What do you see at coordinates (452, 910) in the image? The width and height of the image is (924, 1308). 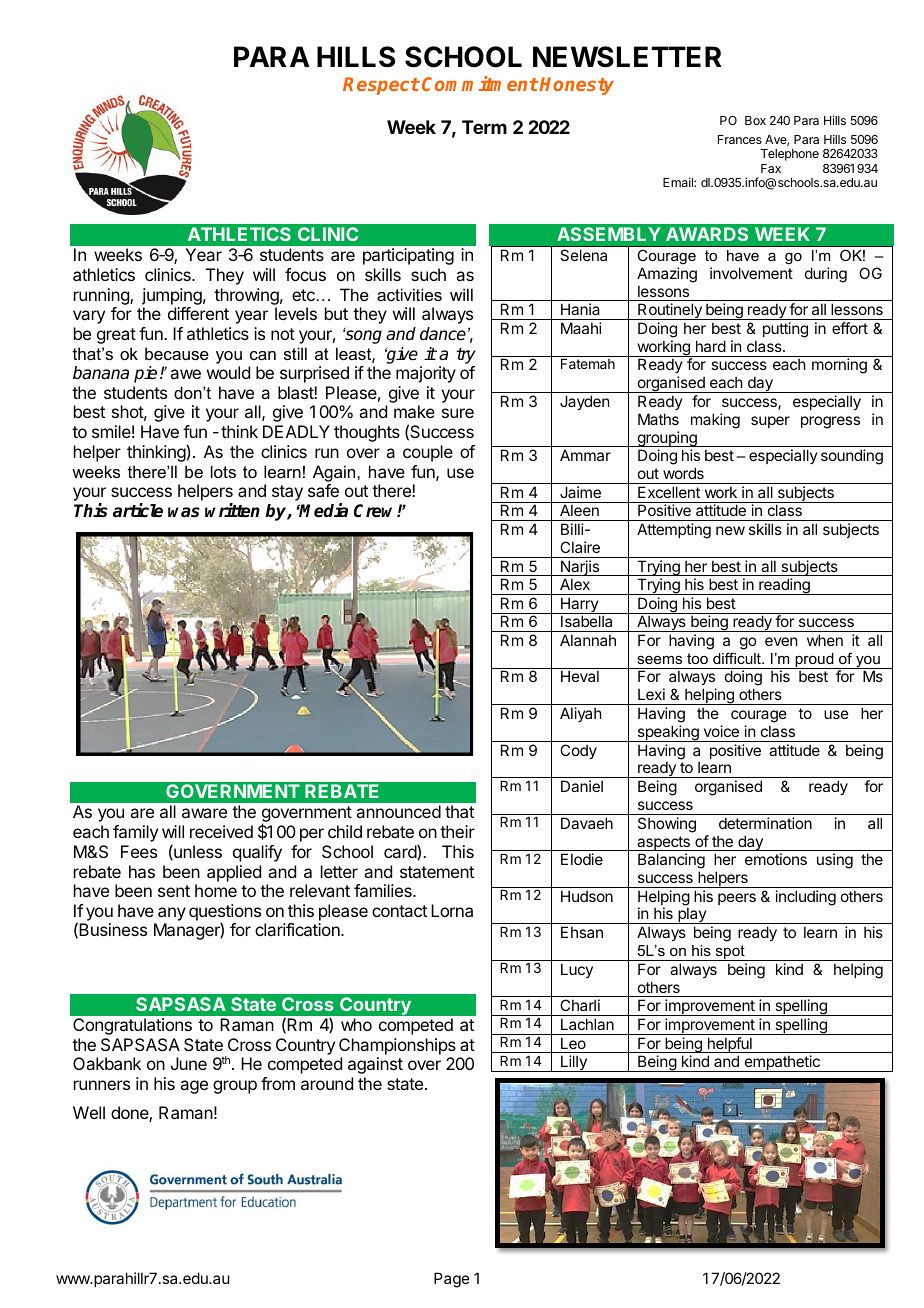 I see `Lorna` at bounding box center [452, 910].
